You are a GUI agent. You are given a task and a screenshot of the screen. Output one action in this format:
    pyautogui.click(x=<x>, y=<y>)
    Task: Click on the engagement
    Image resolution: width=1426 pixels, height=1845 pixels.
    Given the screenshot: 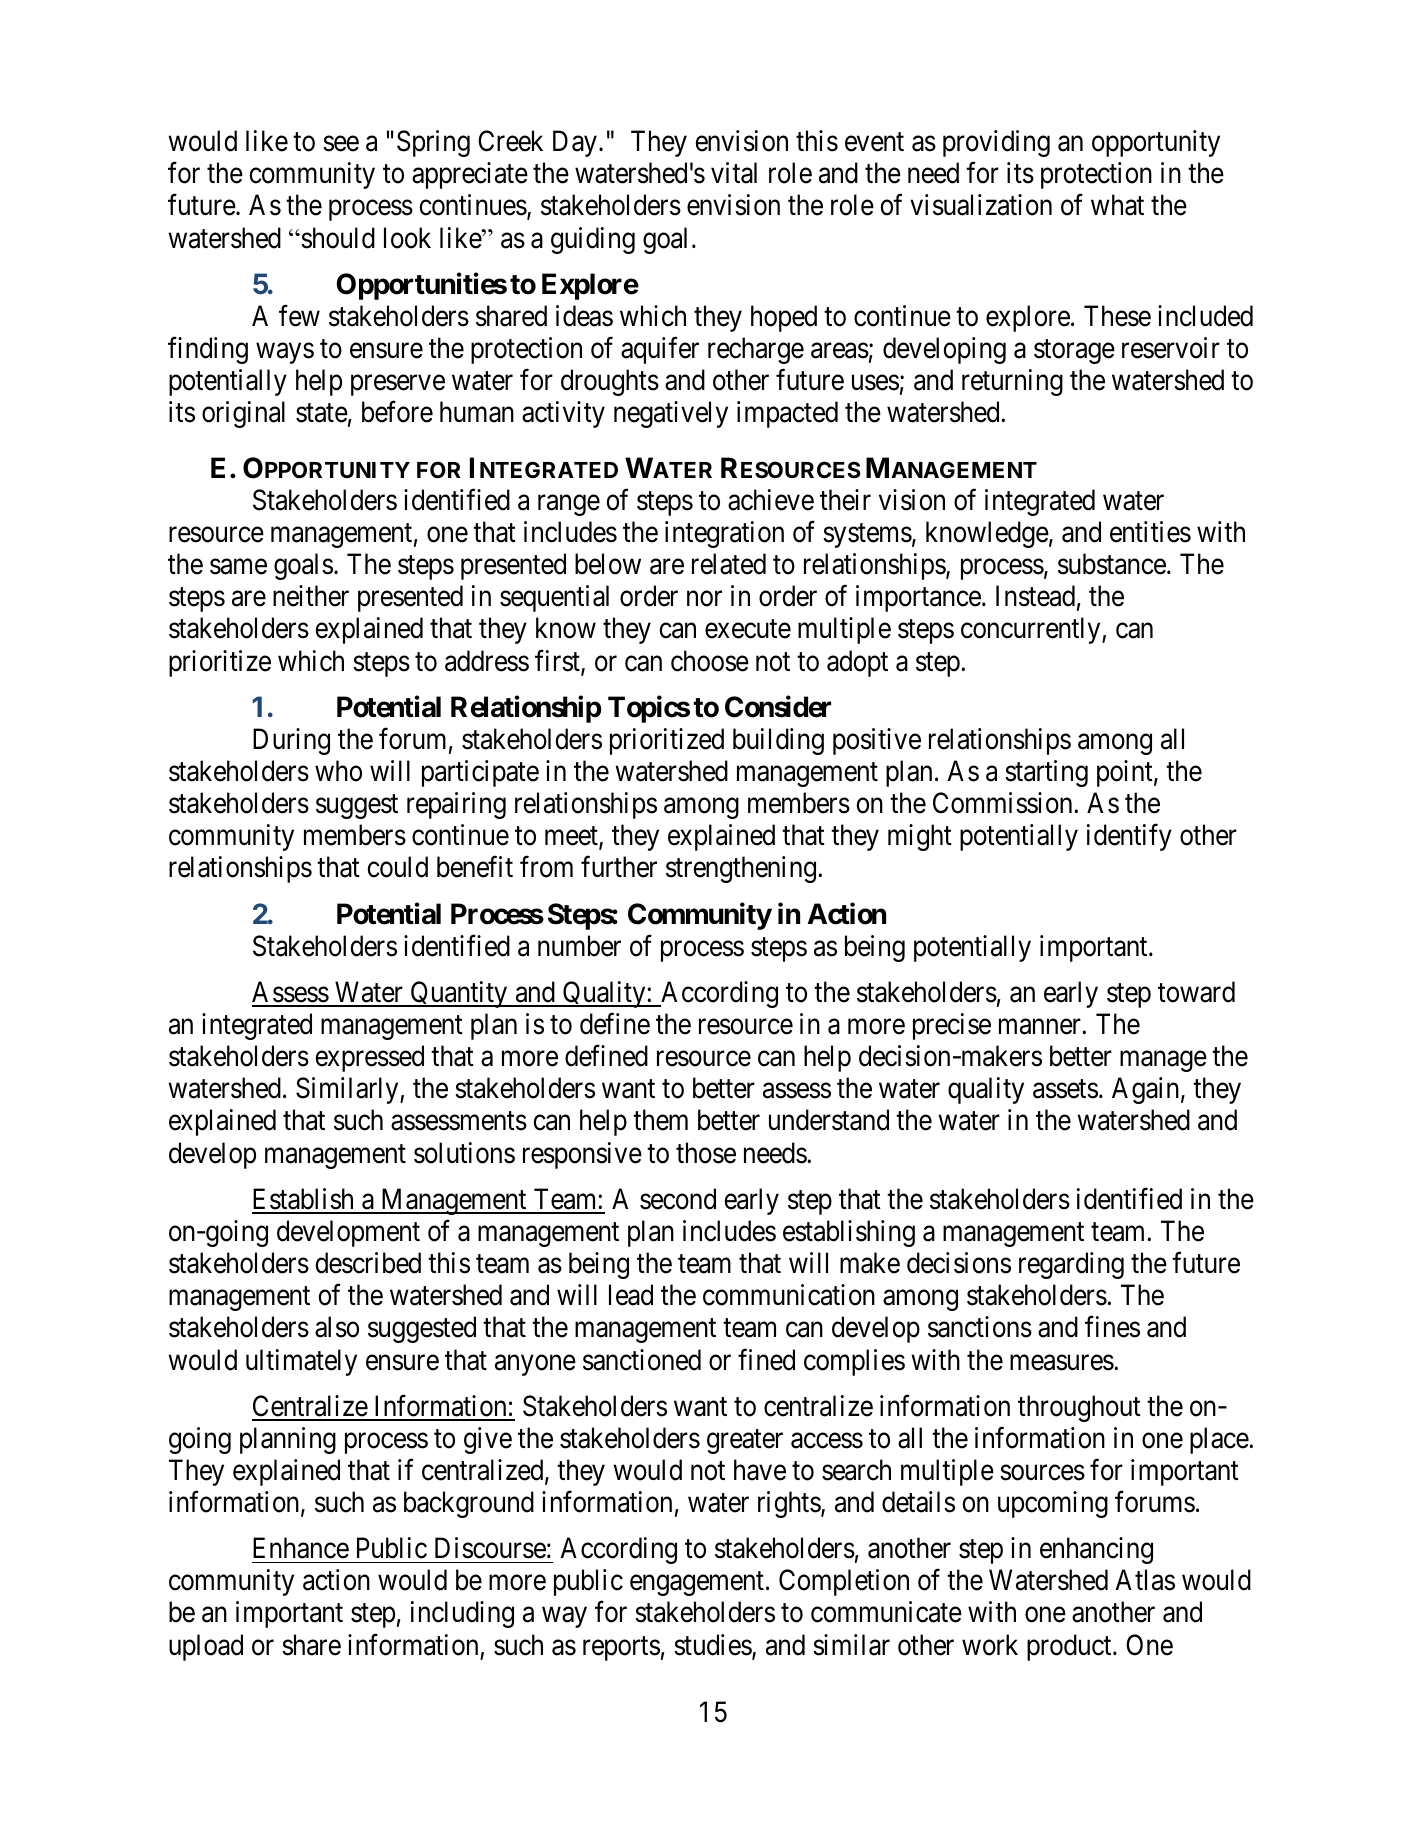 What is the action you would take?
    pyautogui.click(x=697, y=1584)
